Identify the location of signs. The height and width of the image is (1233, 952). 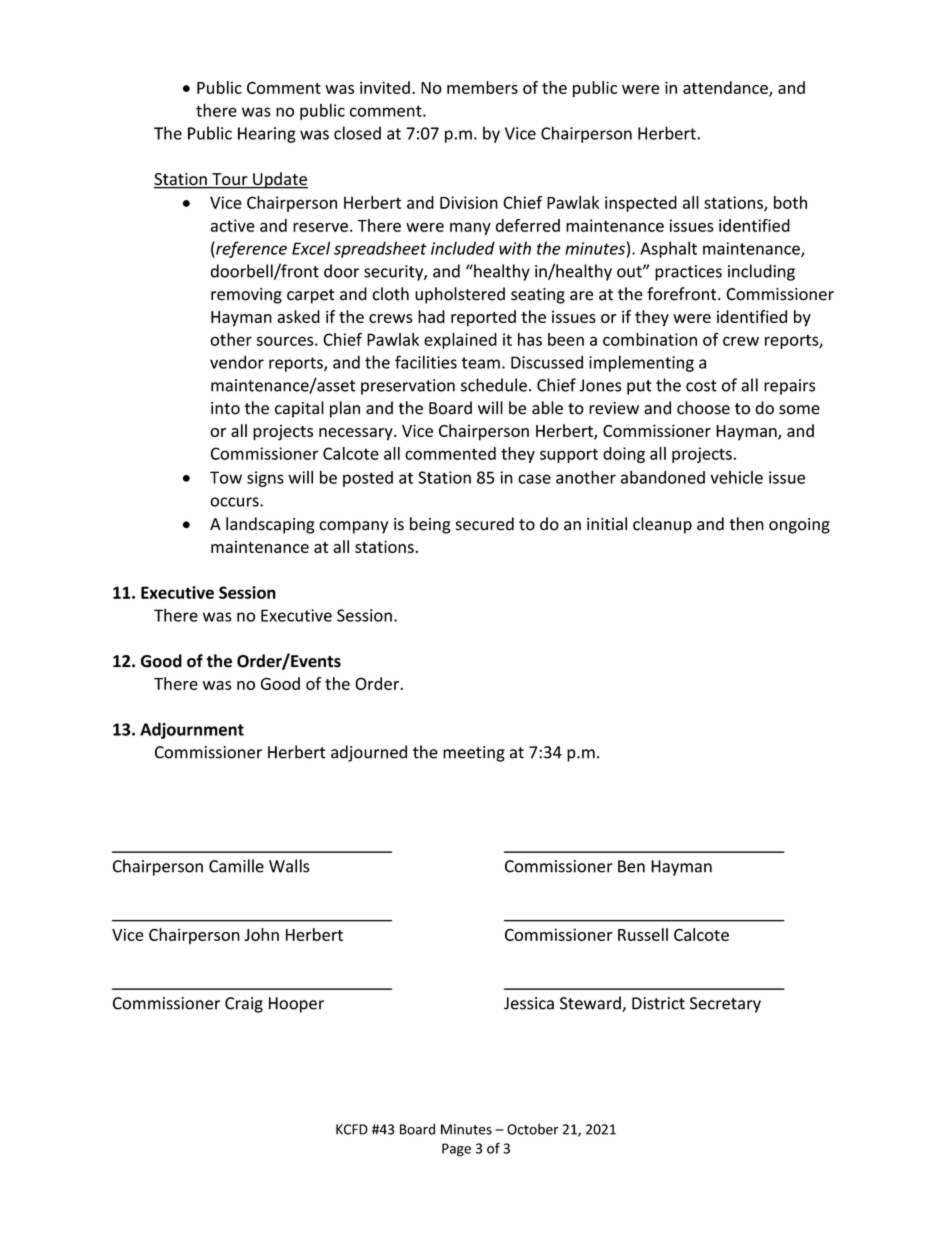
(265, 479).
